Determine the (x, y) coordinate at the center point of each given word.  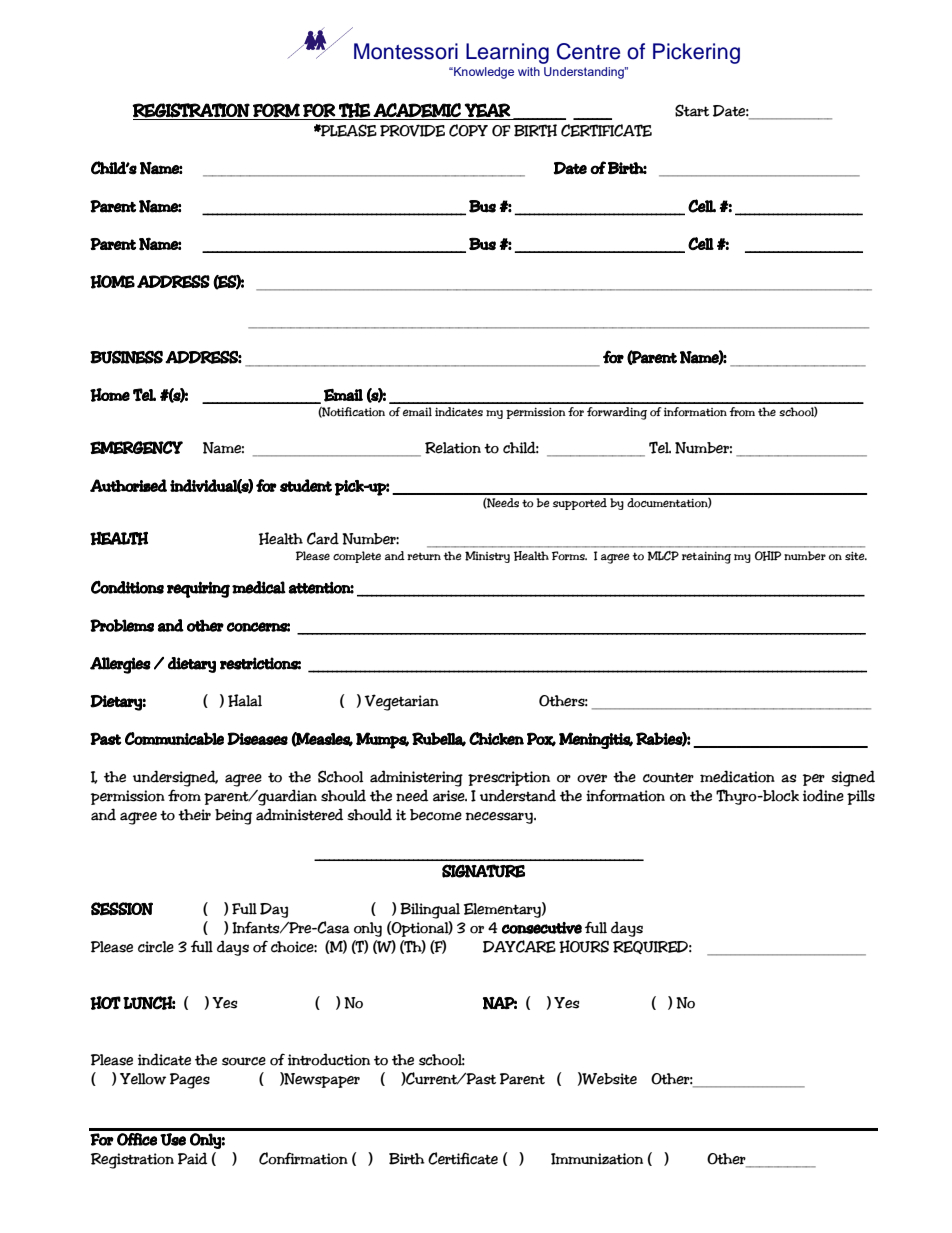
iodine (823, 795)
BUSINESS (126, 357)
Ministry (487, 557)
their (194, 815)
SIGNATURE (483, 871)
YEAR (488, 110)
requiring (198, 589)
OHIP (768, 556)
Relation (453, 448)
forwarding (617, 413)
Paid (193, 1158)
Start (692, 110)
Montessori (406, 51)
